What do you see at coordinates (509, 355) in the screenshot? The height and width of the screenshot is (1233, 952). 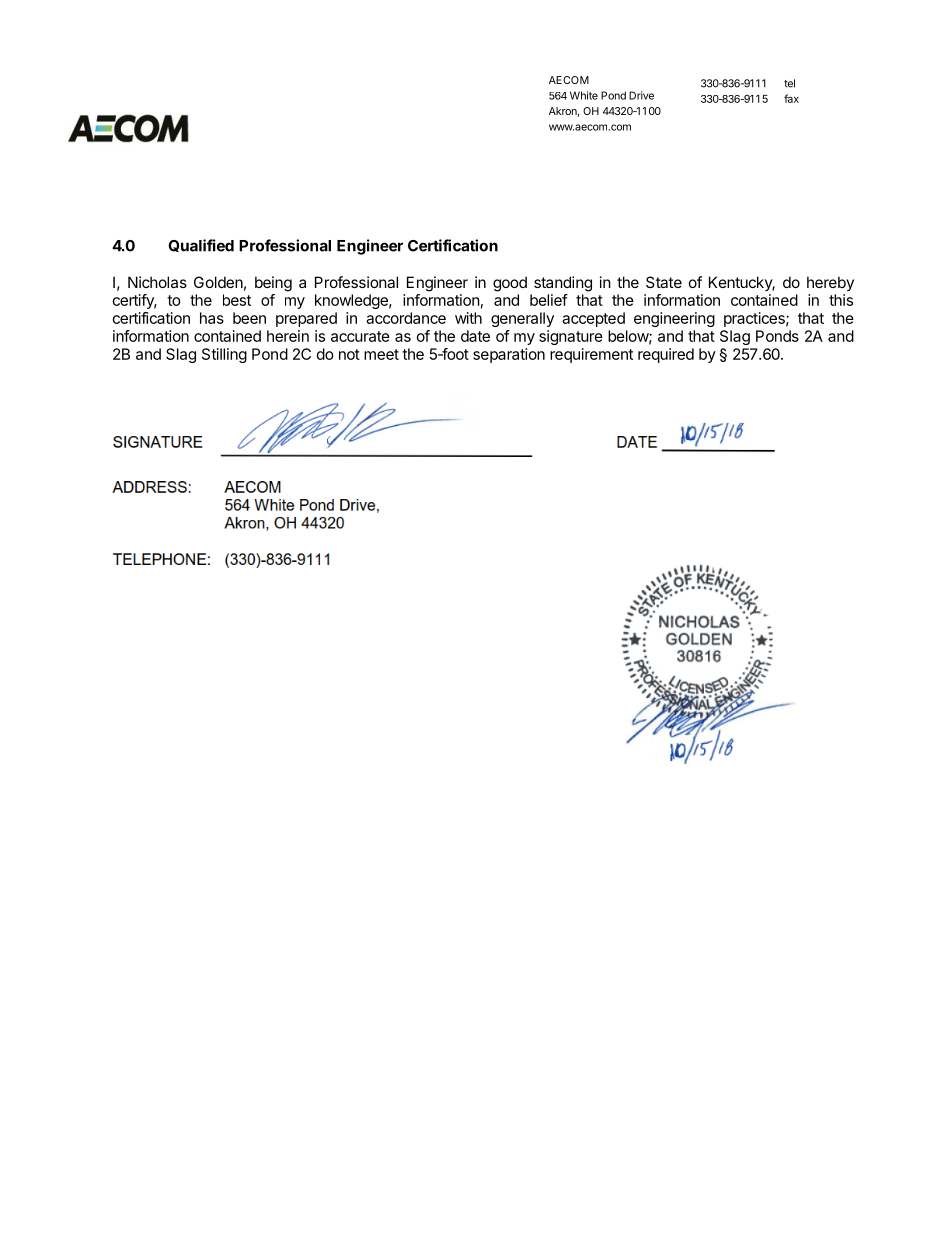 I see `separation` at bounding box center [509, 355].
